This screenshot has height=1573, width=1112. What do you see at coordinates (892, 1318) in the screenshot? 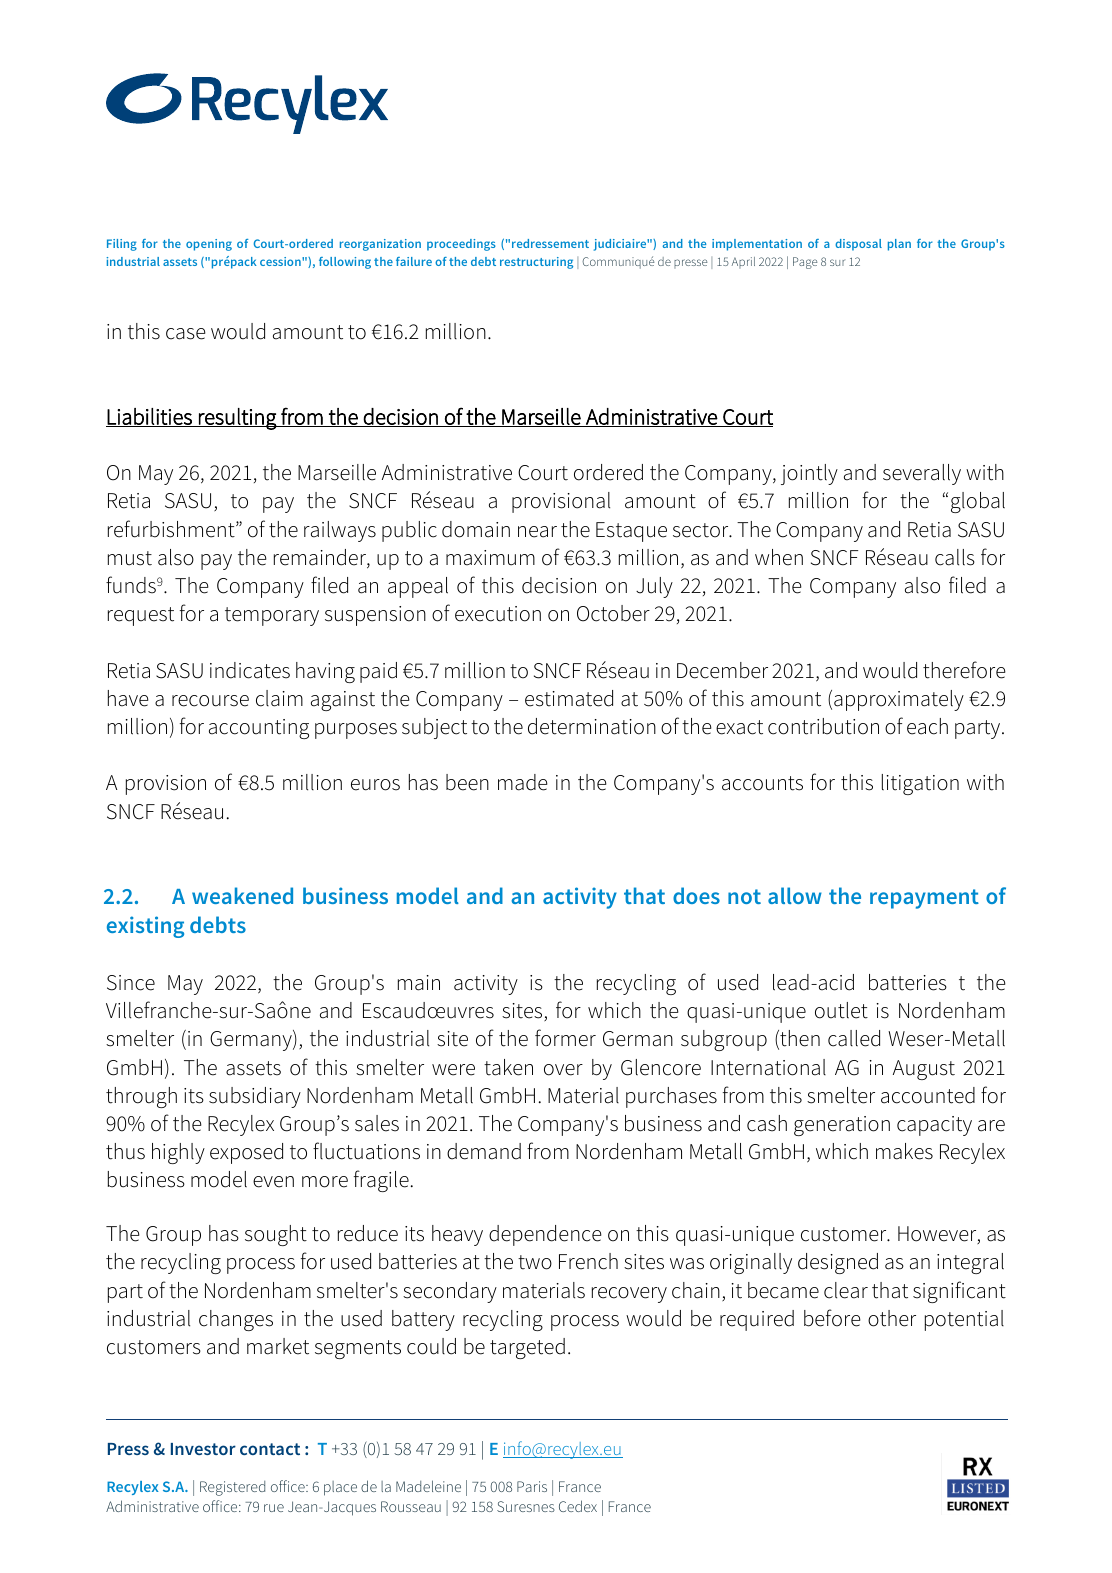
I see `other` at bounding box center [892, 1318].
